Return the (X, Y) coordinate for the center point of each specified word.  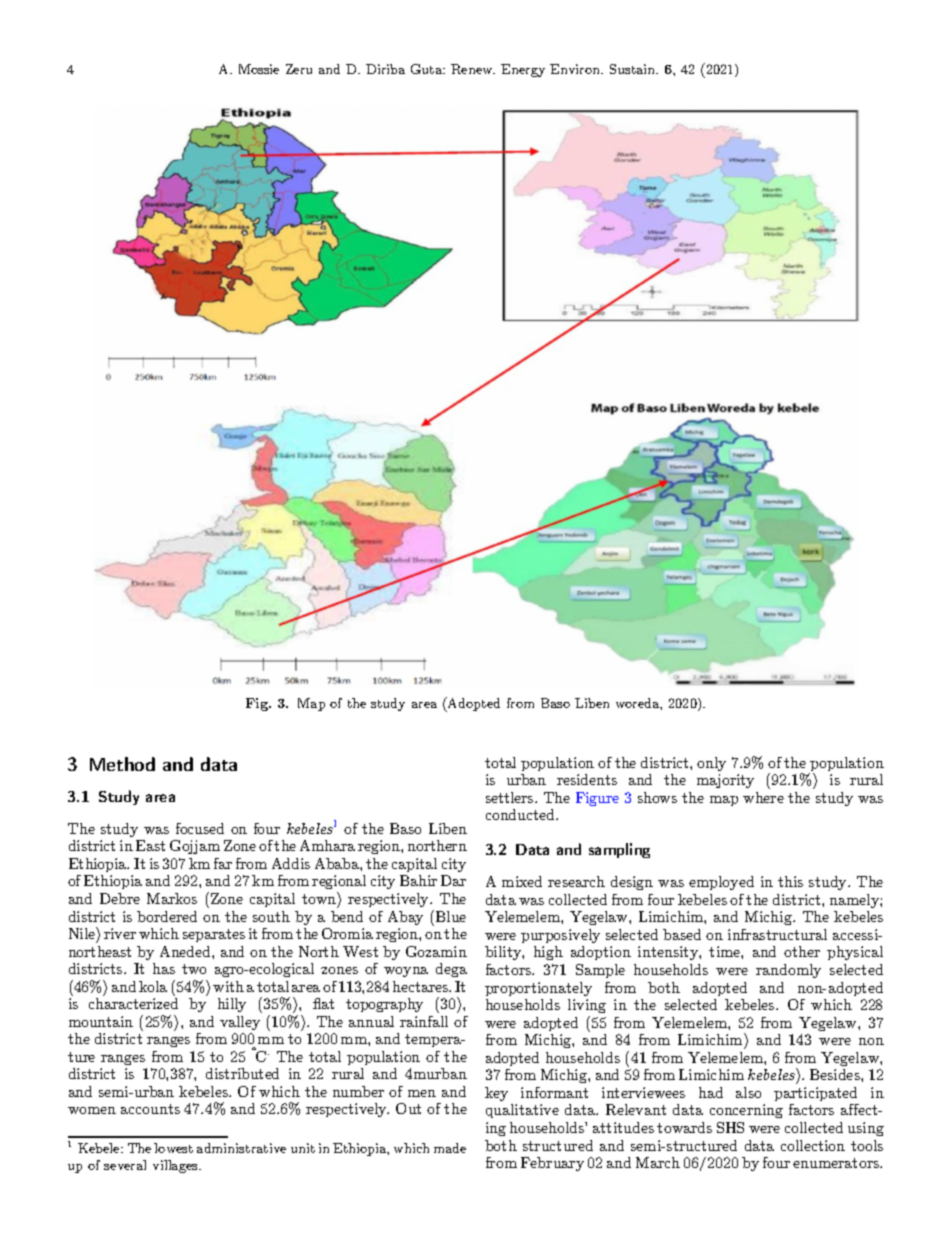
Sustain (634, 69)
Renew (473, 69)
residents (587, 779)
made (450, 1148)
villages (176, 1166)
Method (122, 764)
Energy (523, 70)
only (711, 764)
